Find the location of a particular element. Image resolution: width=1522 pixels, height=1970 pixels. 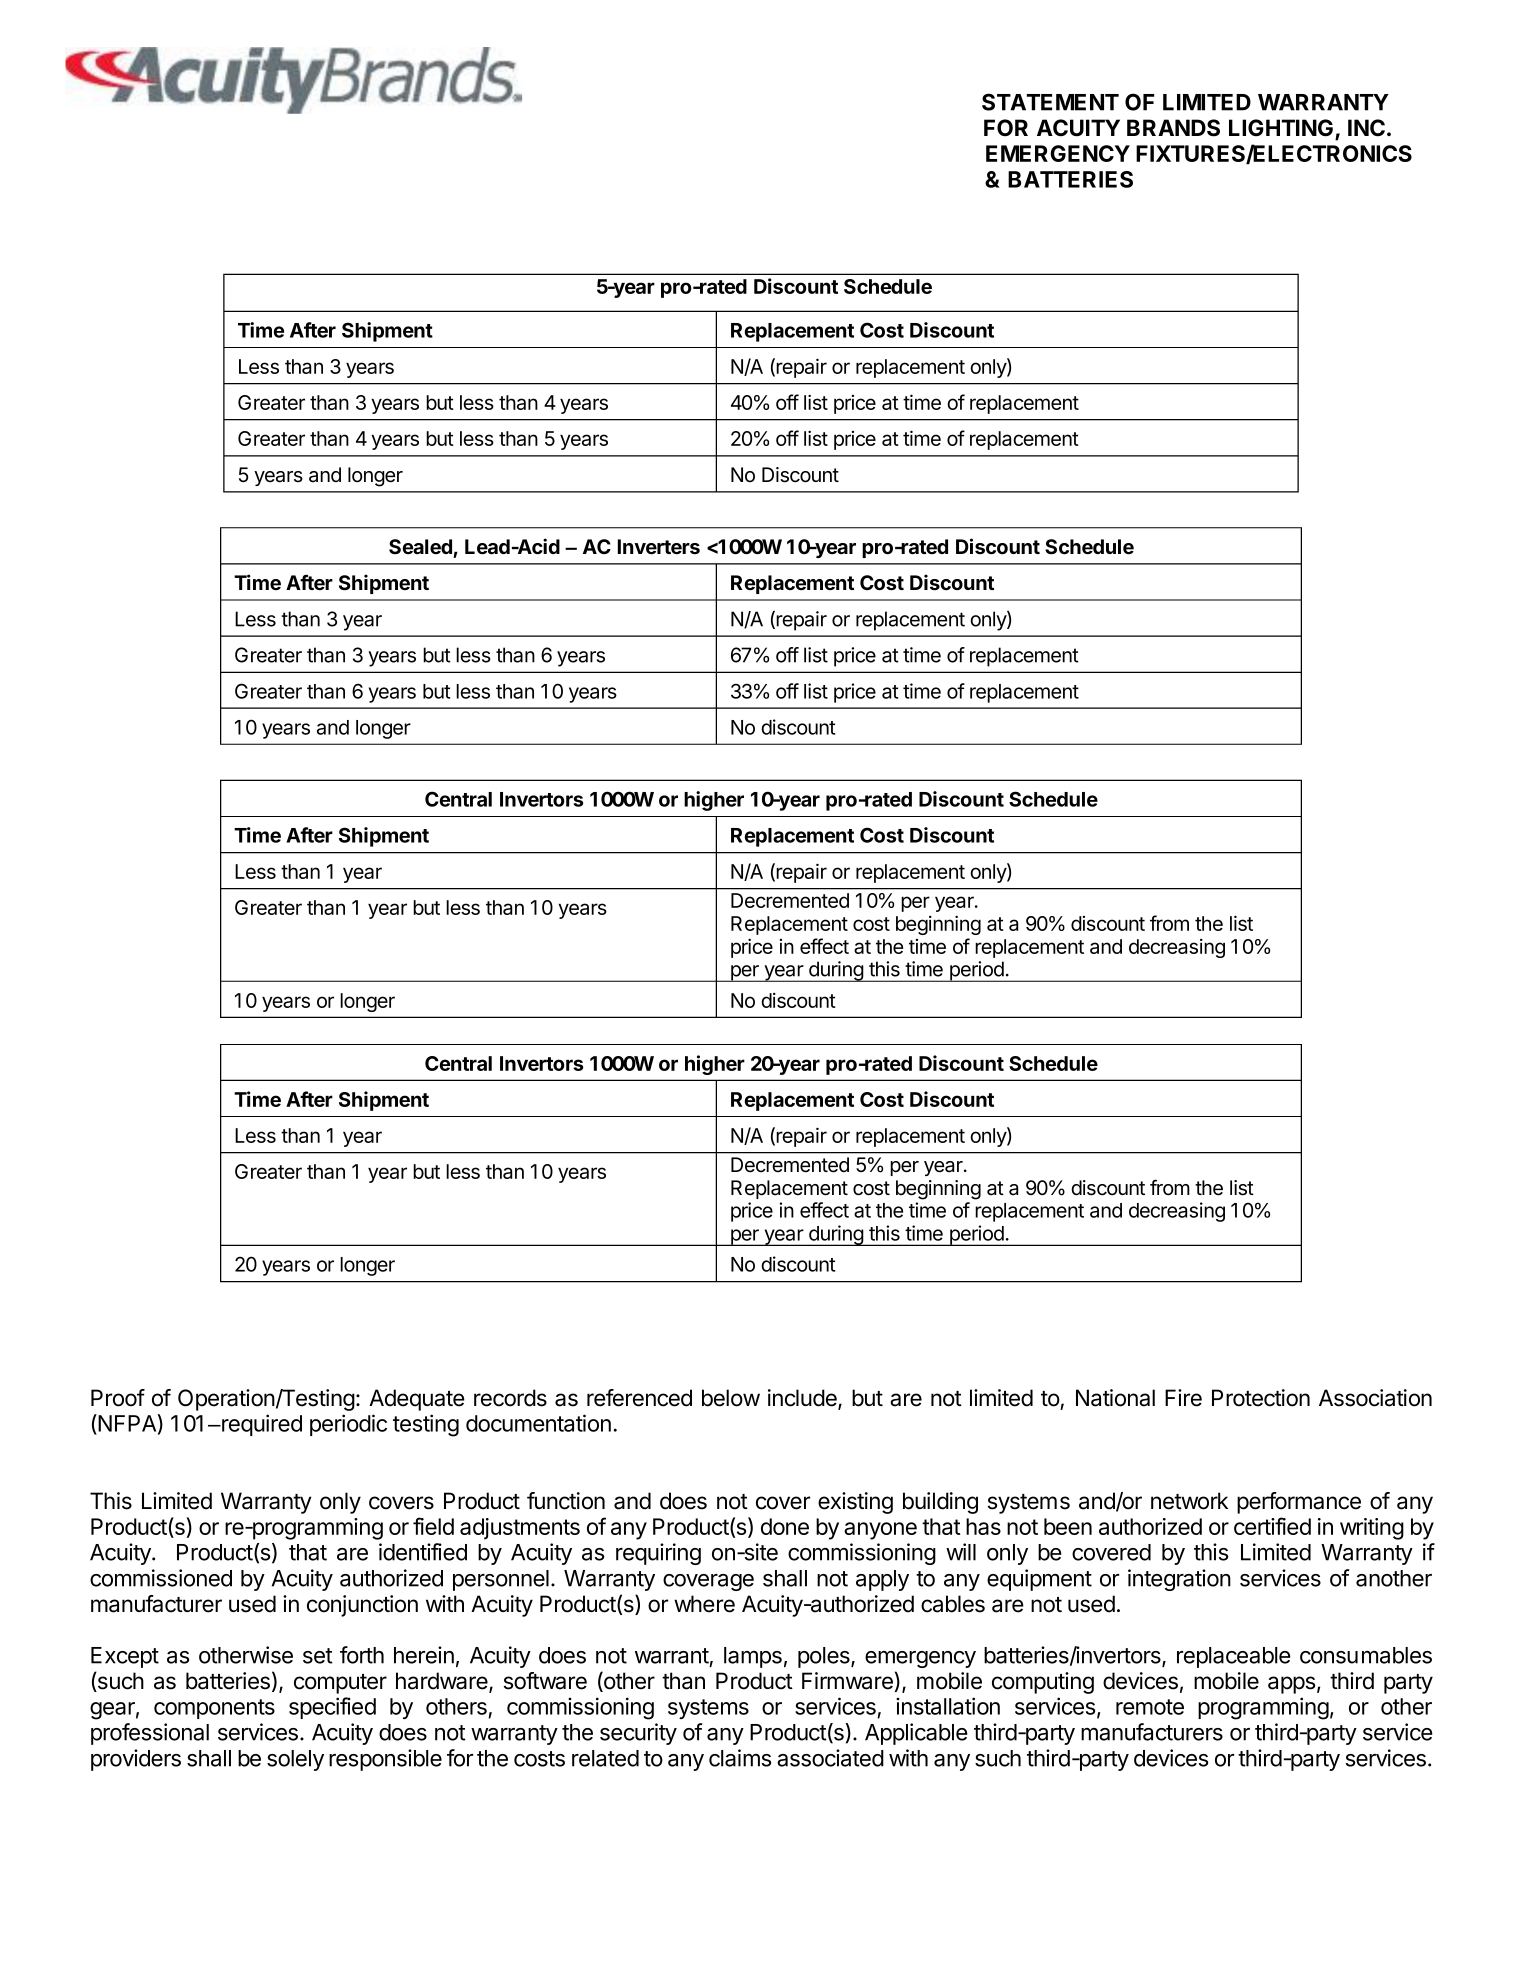

Sealed is located at coordinates (420, 547).
